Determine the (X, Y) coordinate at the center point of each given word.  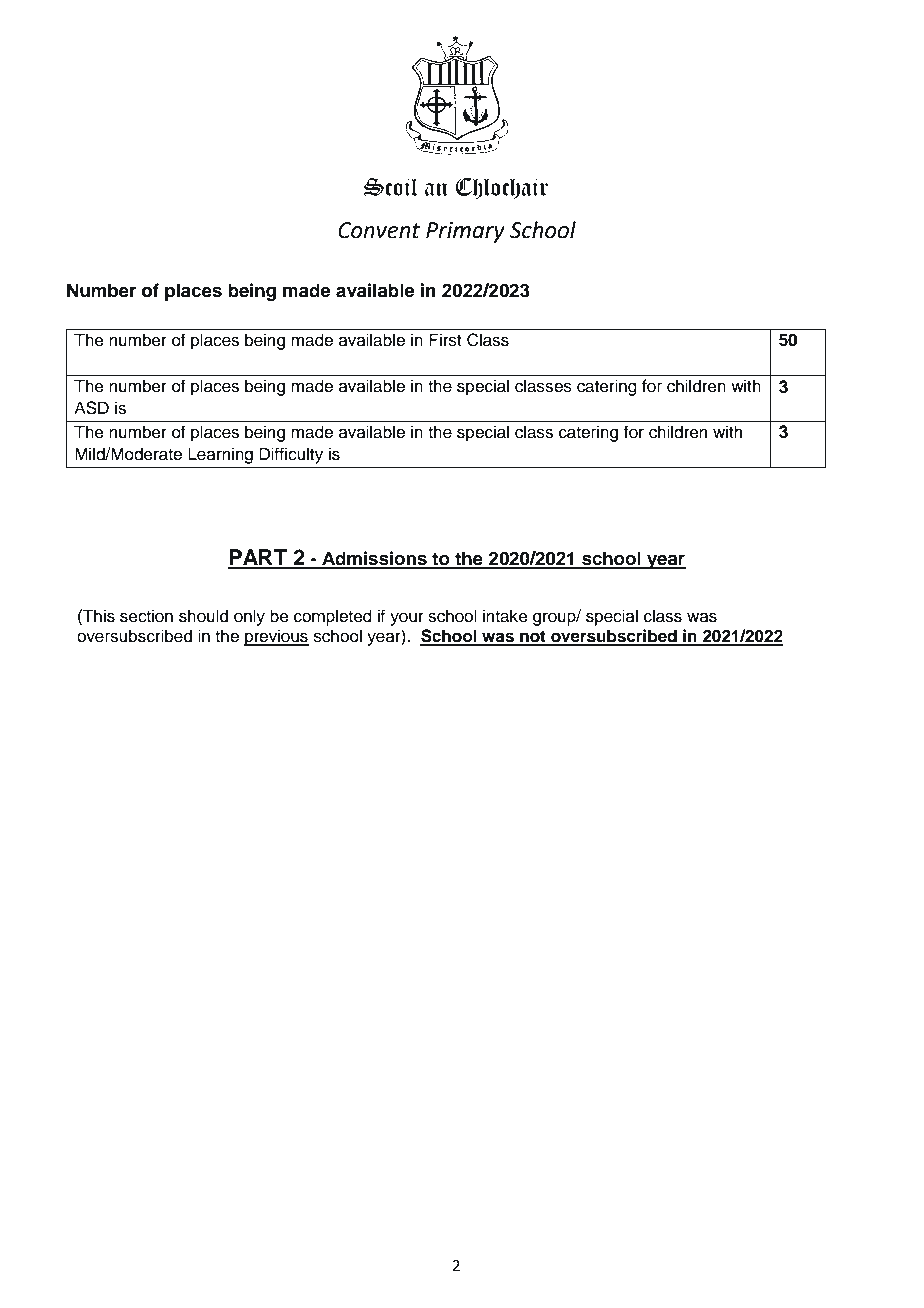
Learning (220, 455)
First (445, 340)
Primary (465, 232)
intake (505, 616)
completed (333, 617)
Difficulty (291, 455)
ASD (91, 408)
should (203, 616)
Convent (379, 230)
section (146, 616)
